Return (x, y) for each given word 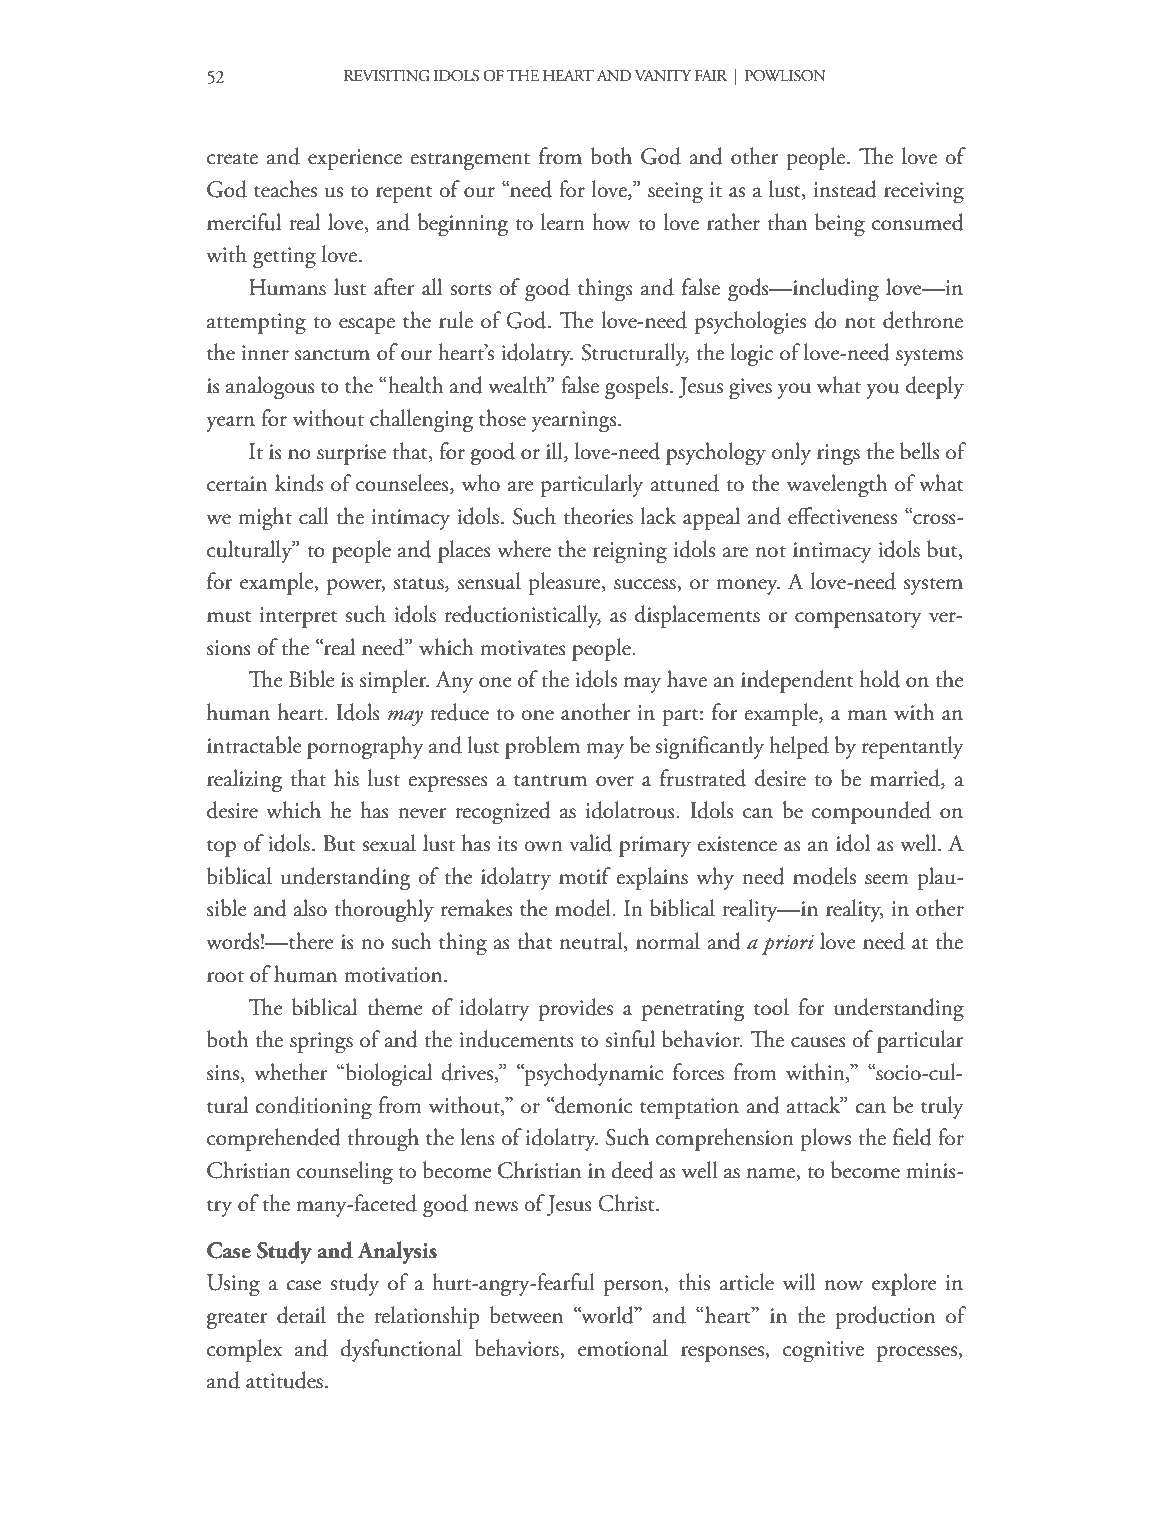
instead (845, 189)
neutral (592, 942)
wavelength (837, 486)
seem (887, 879)
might (265, 519)
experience (355, 159)
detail (301, 1315)
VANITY (663, 75)
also (310, 908)
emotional (623, 1348)
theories (598, 516)
